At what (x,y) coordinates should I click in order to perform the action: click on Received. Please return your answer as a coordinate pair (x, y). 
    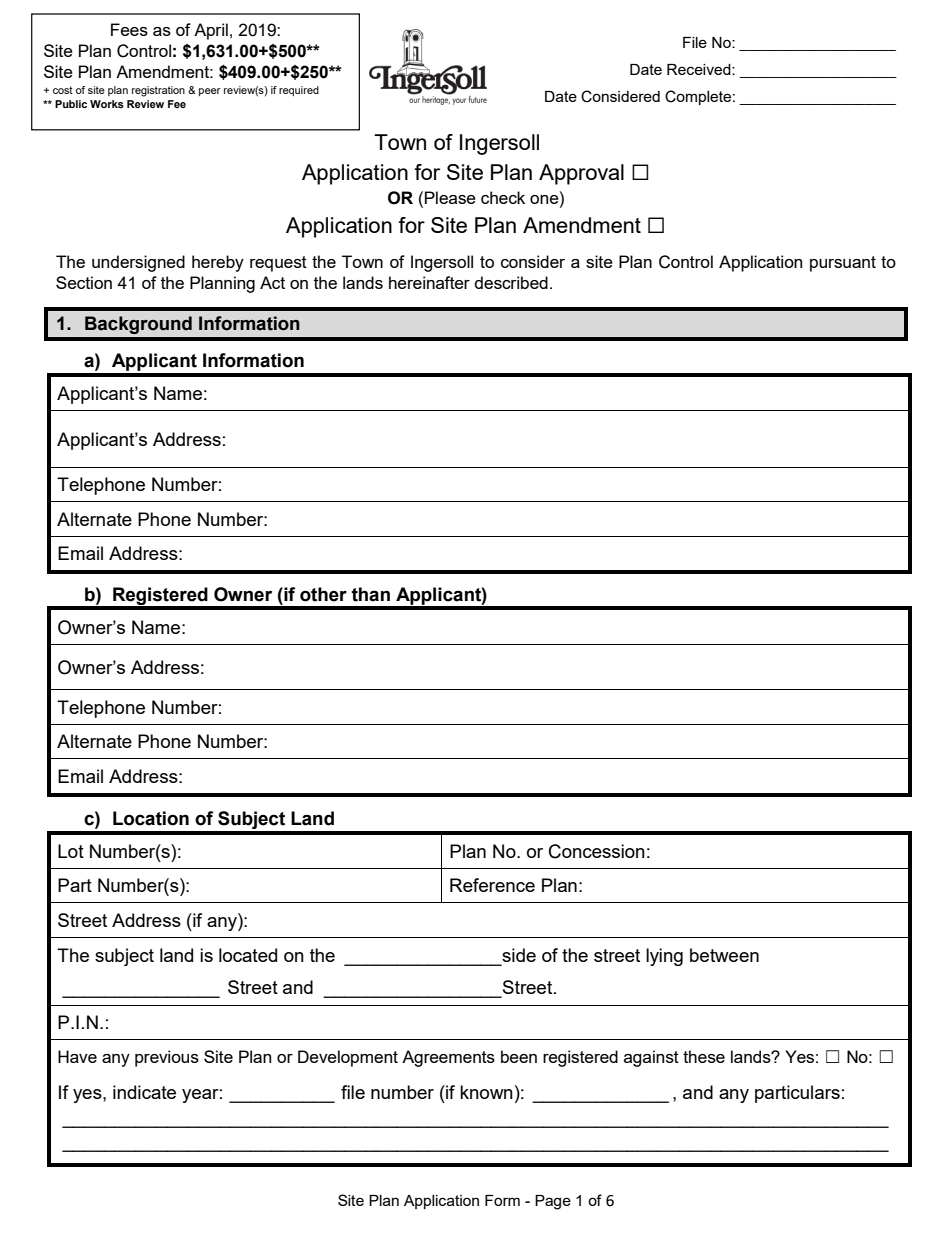
    Looking at the image, I should click on (700, 69).
